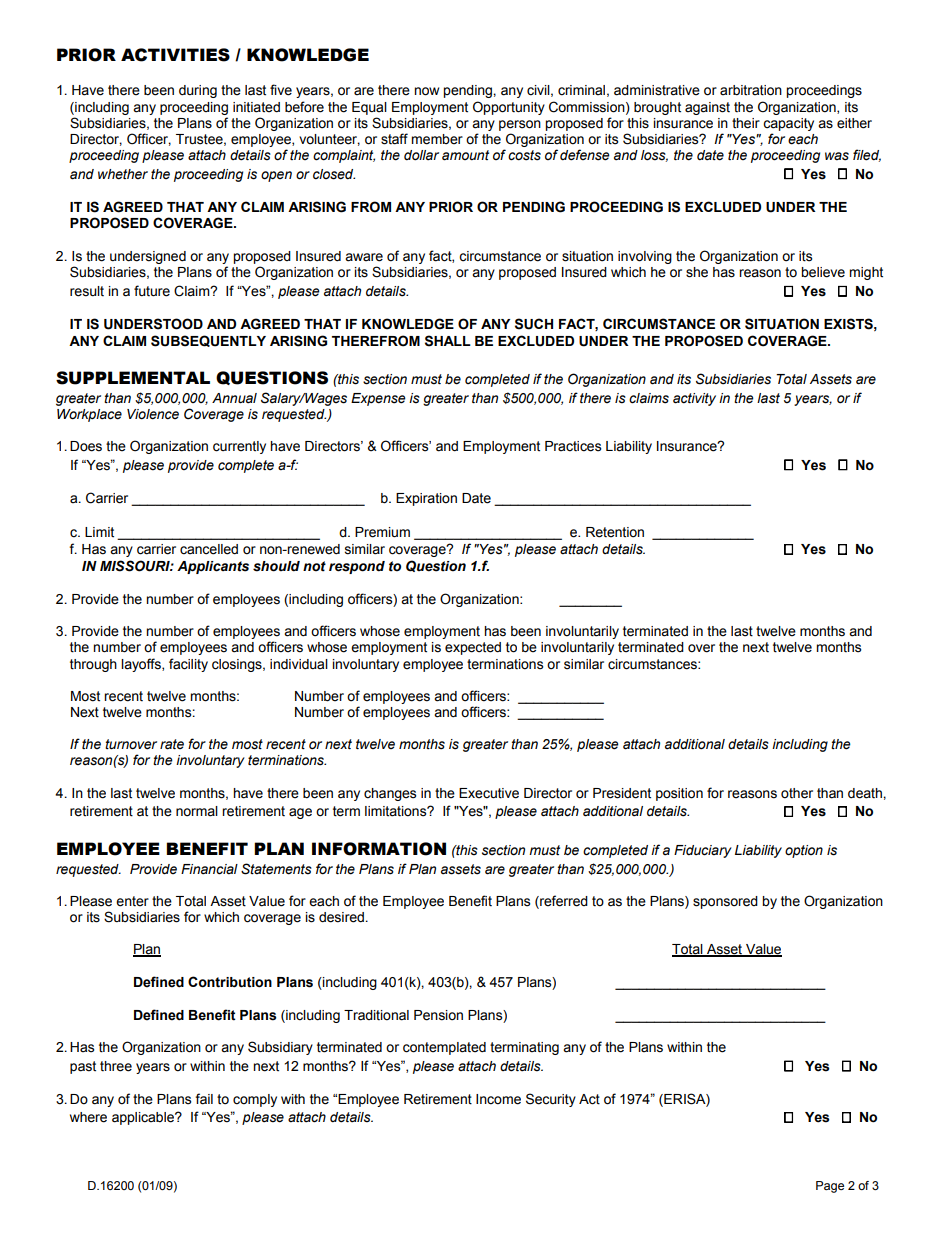  Describe the element at coordinates (751, 90) in the document. I see `arbitration` at that location.
